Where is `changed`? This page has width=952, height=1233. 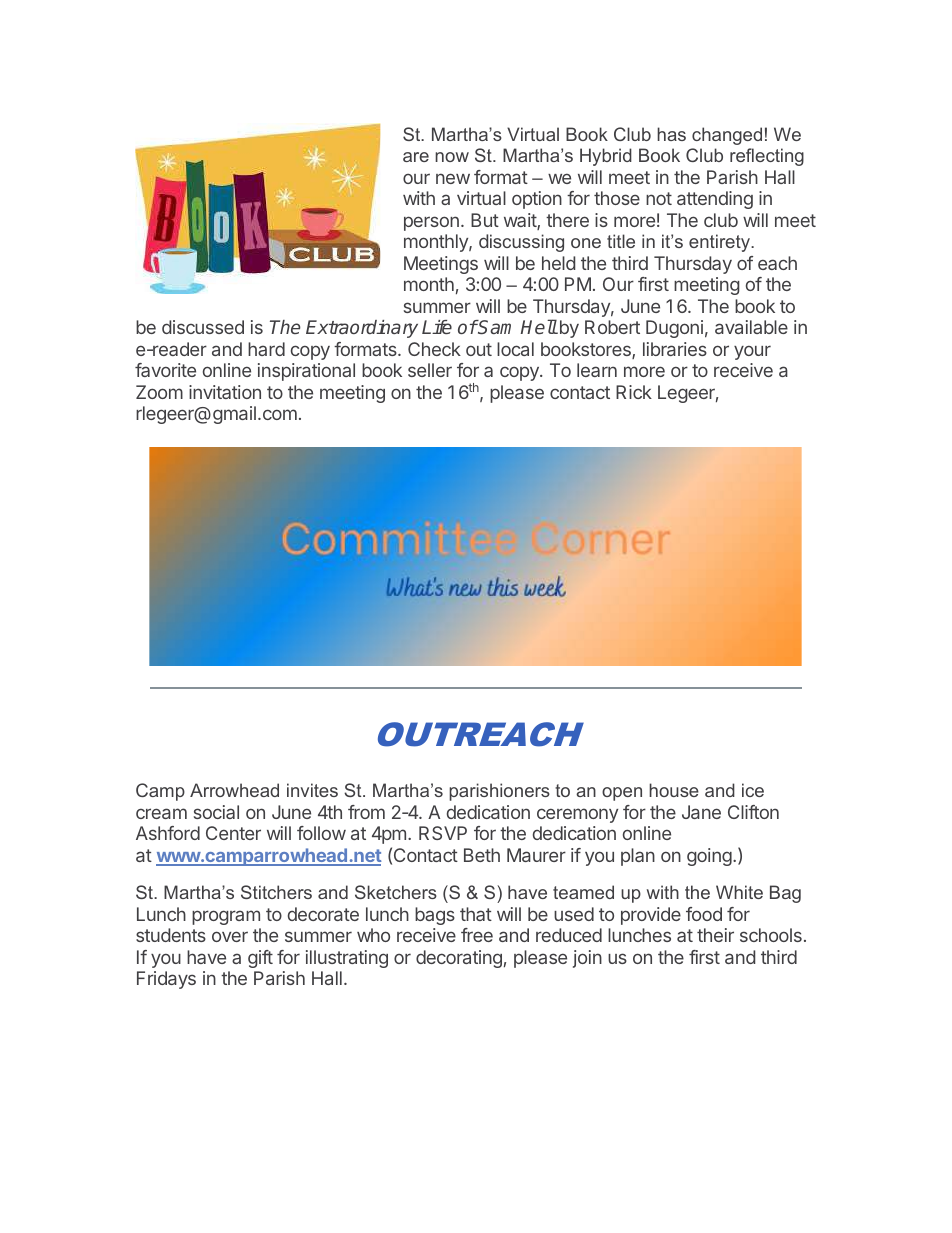 changed is located at coordinates (727, 136).
